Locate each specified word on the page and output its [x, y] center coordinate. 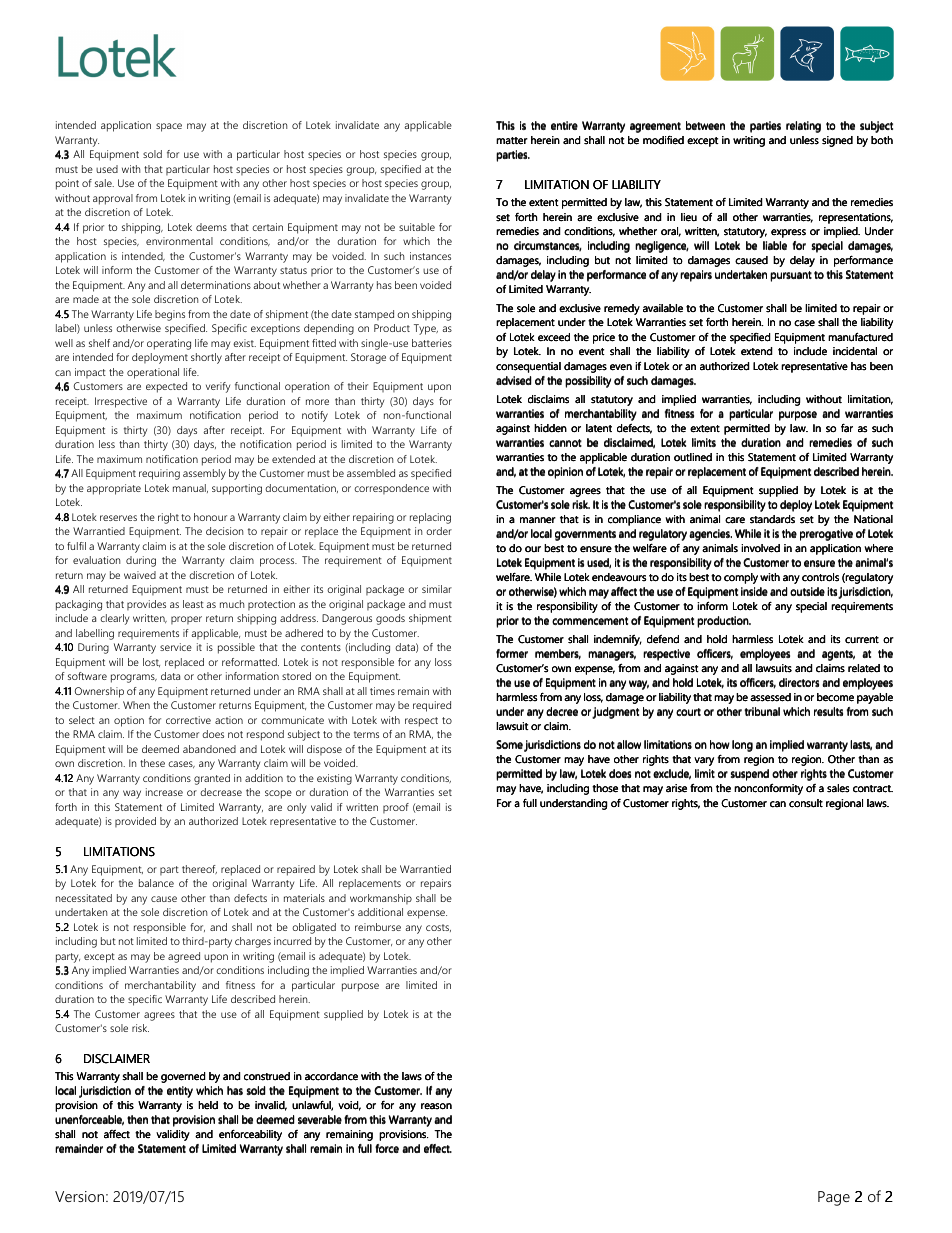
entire [564, 125]
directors [799, 682]
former [512, 653]
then [137, 1119]
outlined [693, 457]
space [169, 127]
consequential [528, 367]
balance [156, 883]
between [705, 125]
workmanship [381, 899]
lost [151, 662]
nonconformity [768, 789]
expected [166, 387]
